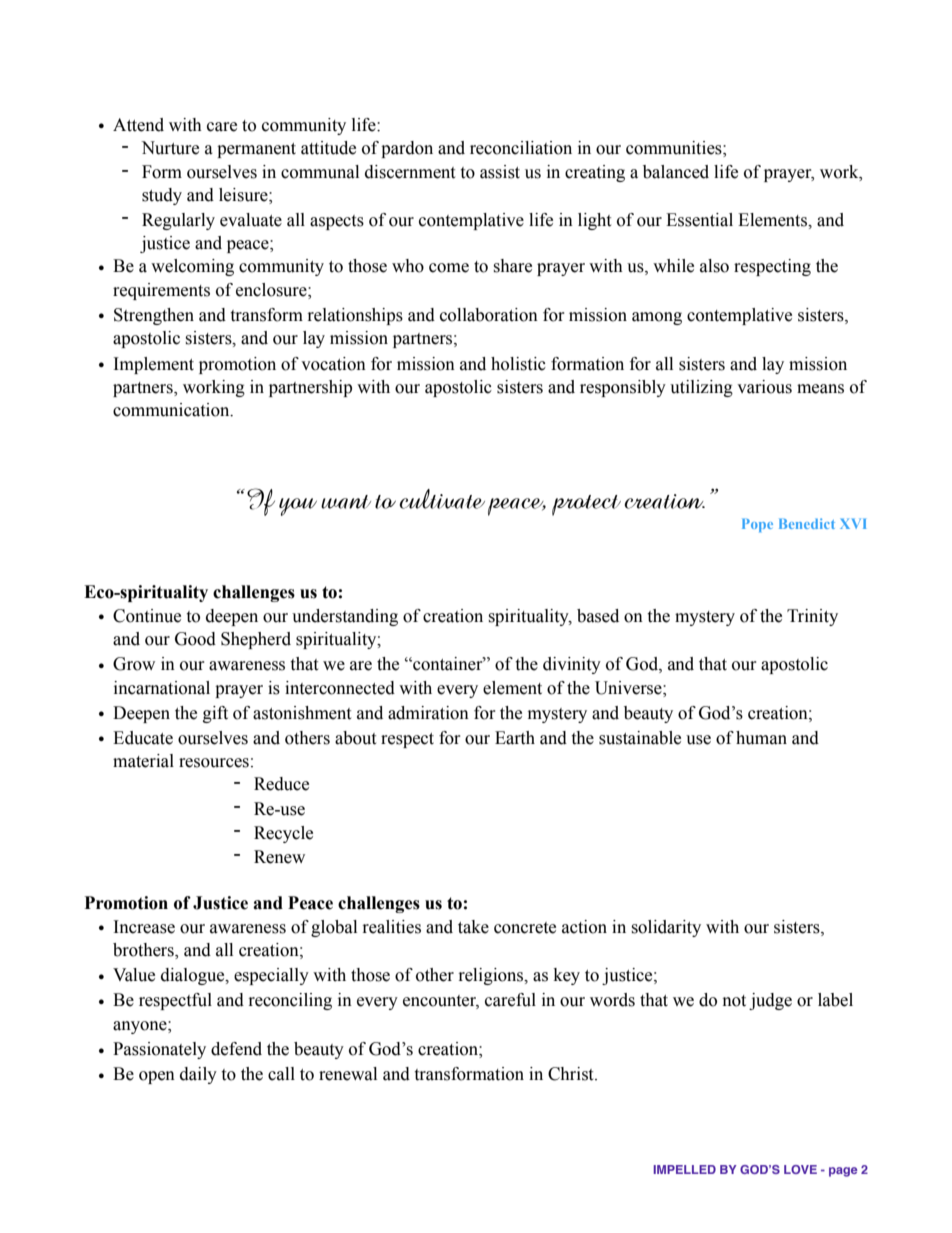 The image size is (952, 1233). I want to click on solidarity, so click(666, 928).
